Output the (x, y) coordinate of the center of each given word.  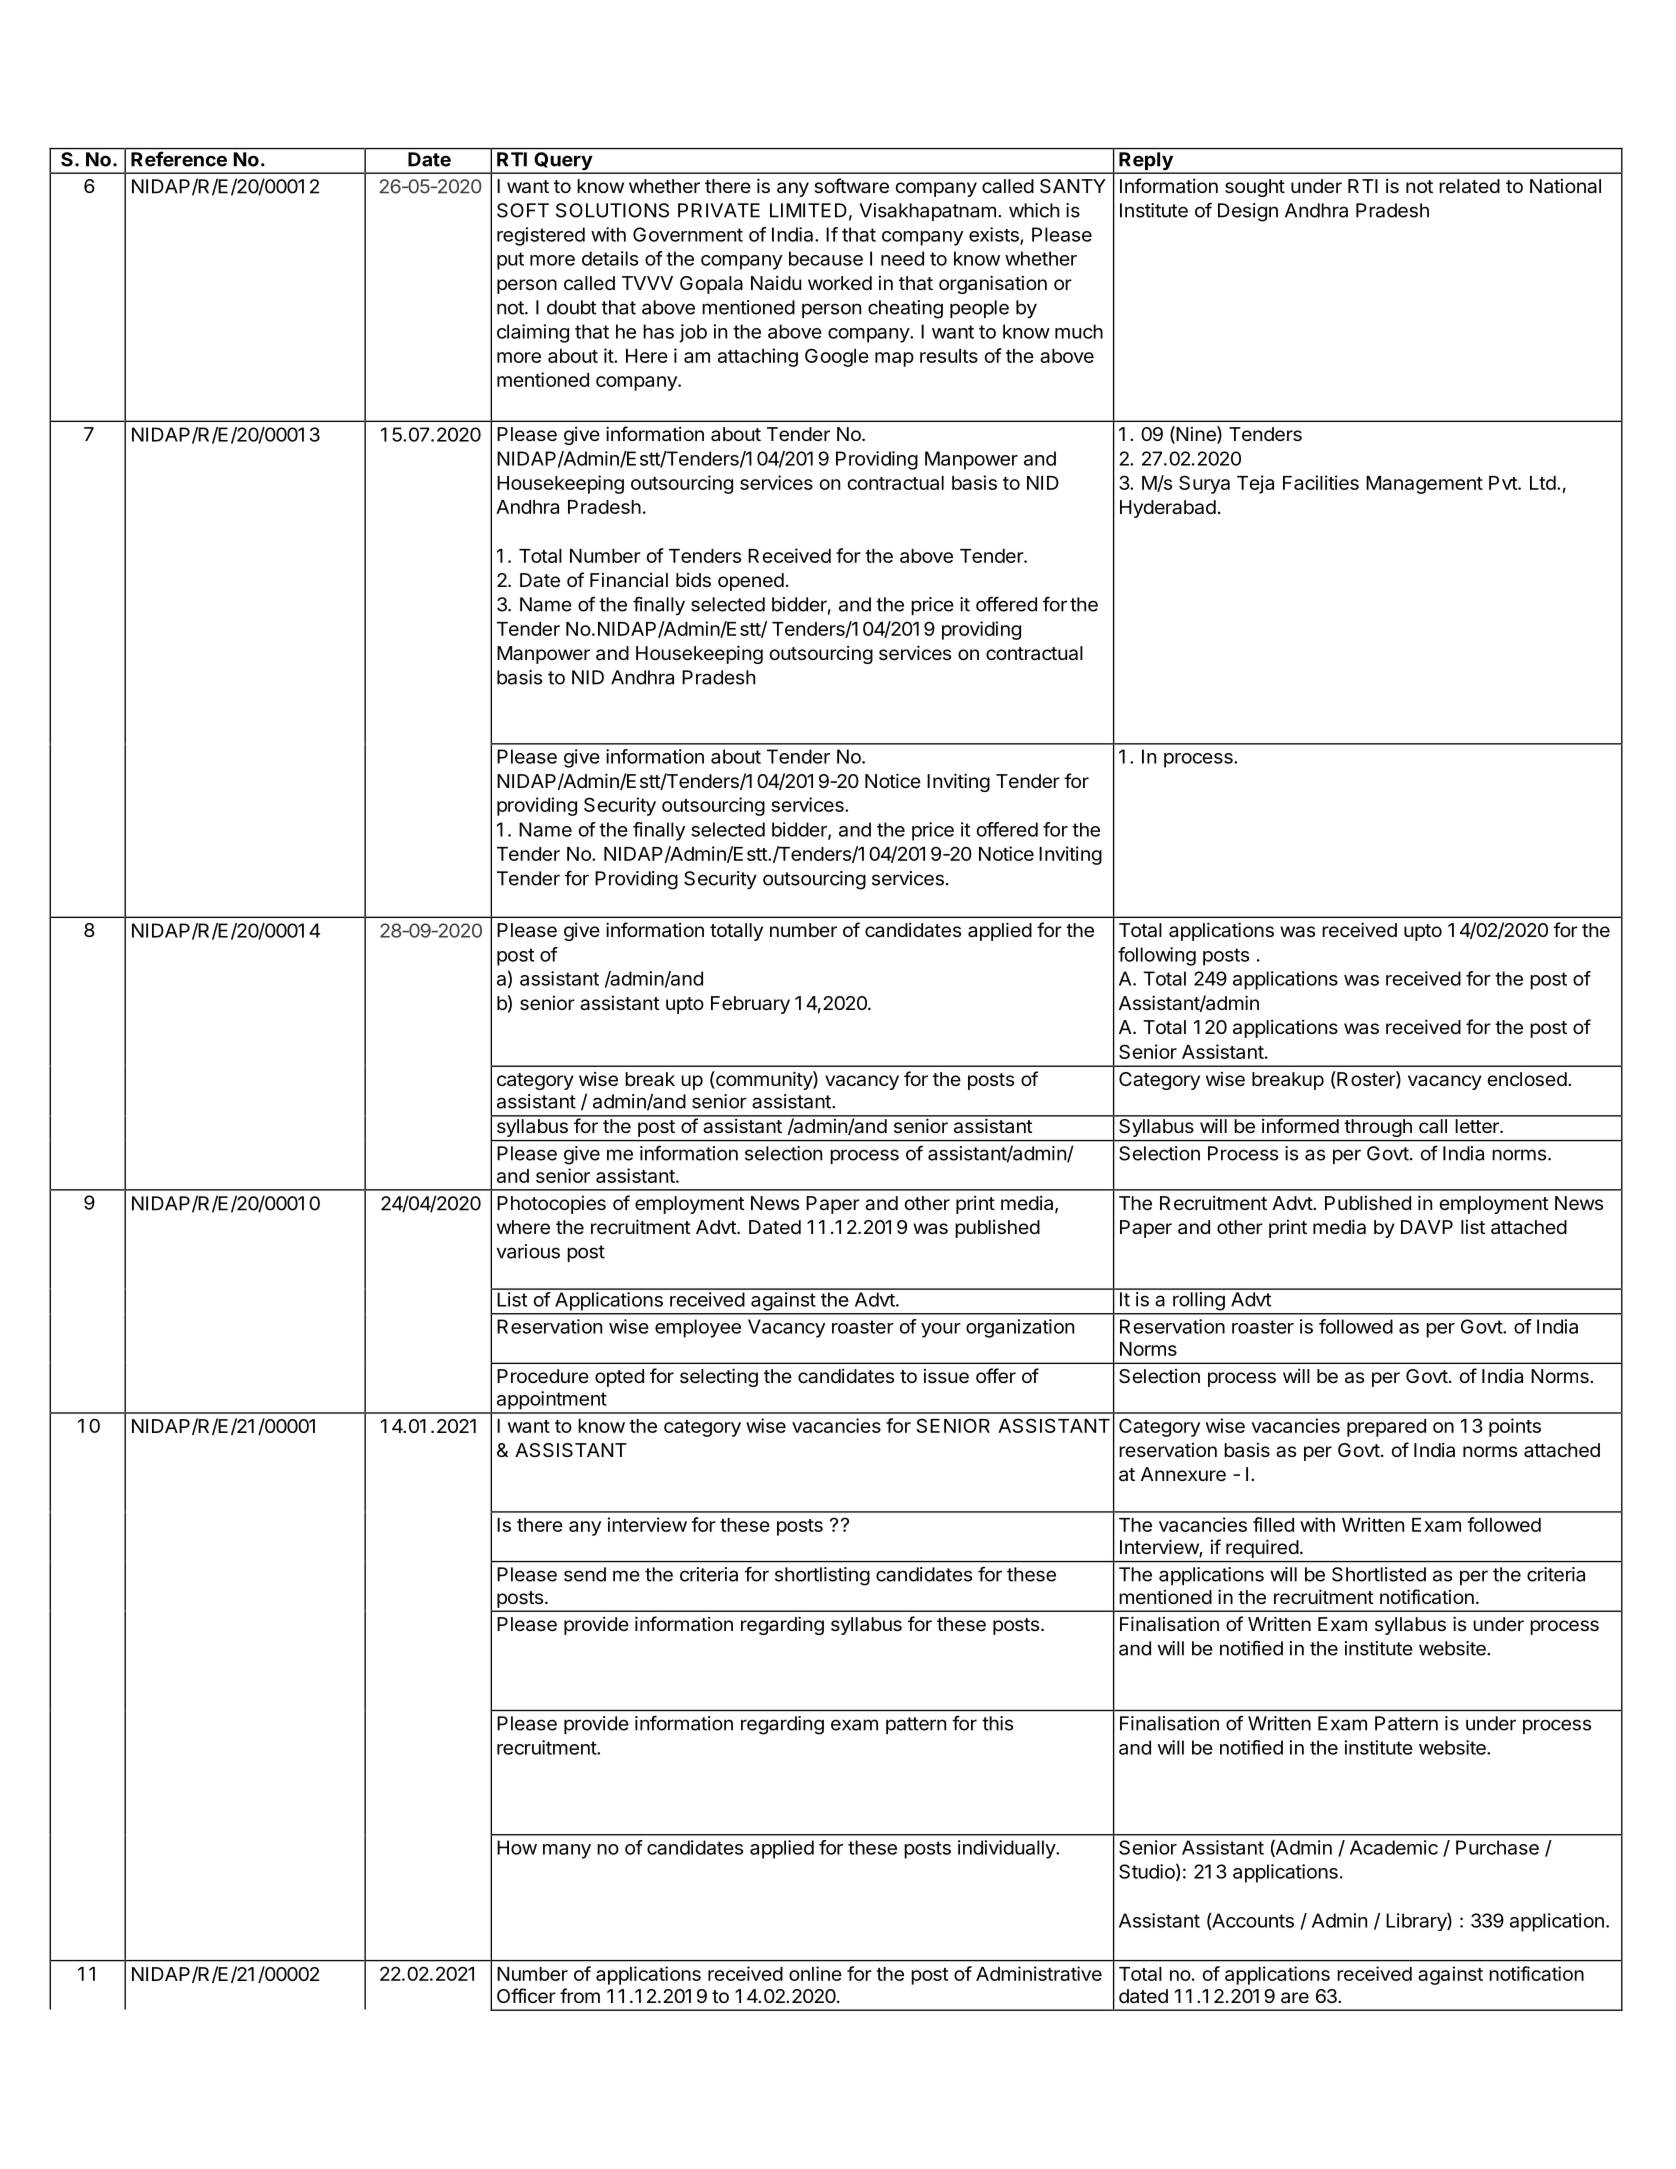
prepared (1386, 1428)
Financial (629, 580)
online (815, 1973)
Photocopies (551, 1205)
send (585, 1574)
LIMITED (808, 210)
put (510, 261)
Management (1424, 485)
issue (946, 1376)
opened (751, 582)
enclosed (1527, 1079)
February (750, 1005)
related (1469, 186)
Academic (1394, 1847)
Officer (526, 1995)
